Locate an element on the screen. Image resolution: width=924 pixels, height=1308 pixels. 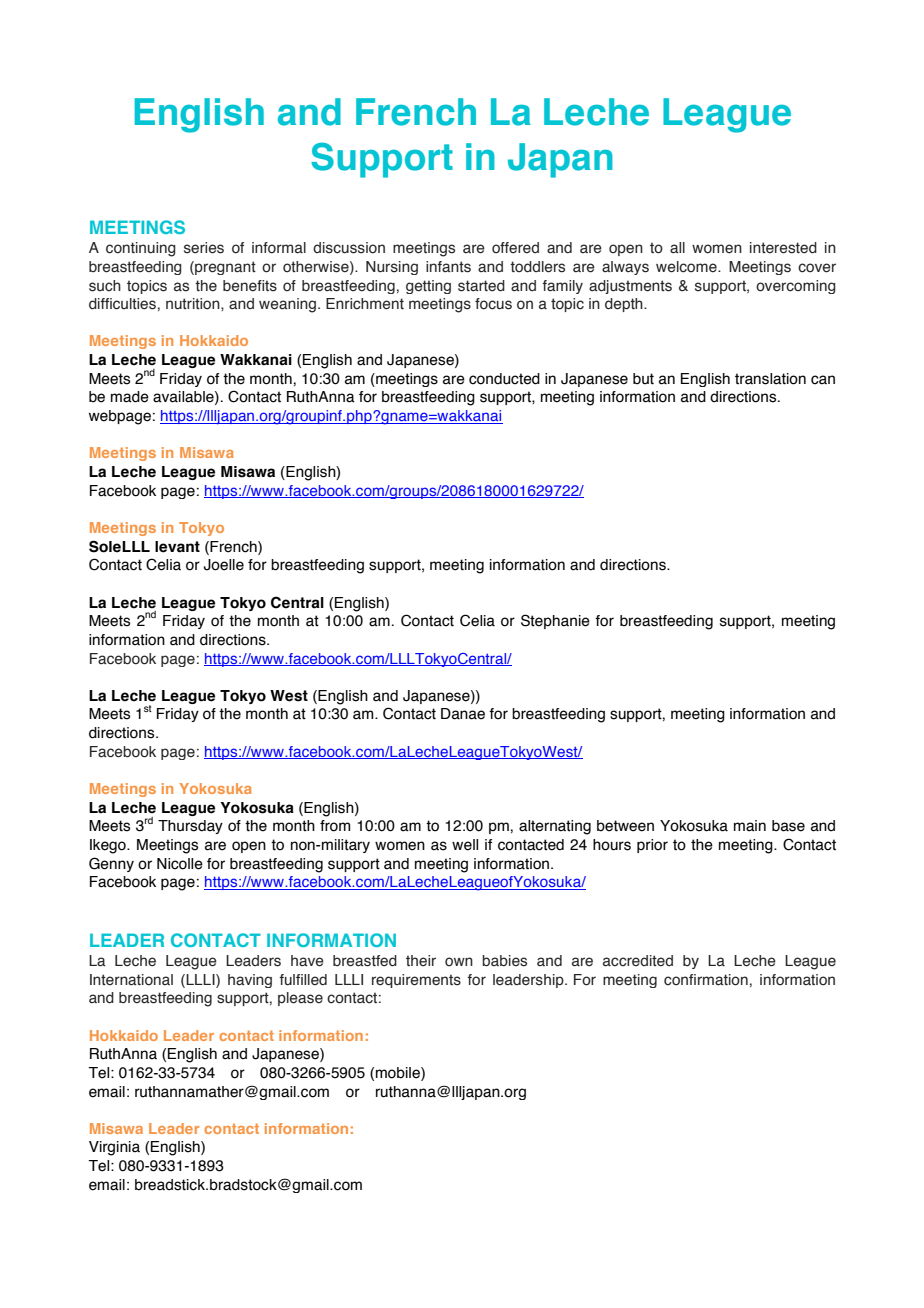
requirements is located at coordinates (416, 981).
